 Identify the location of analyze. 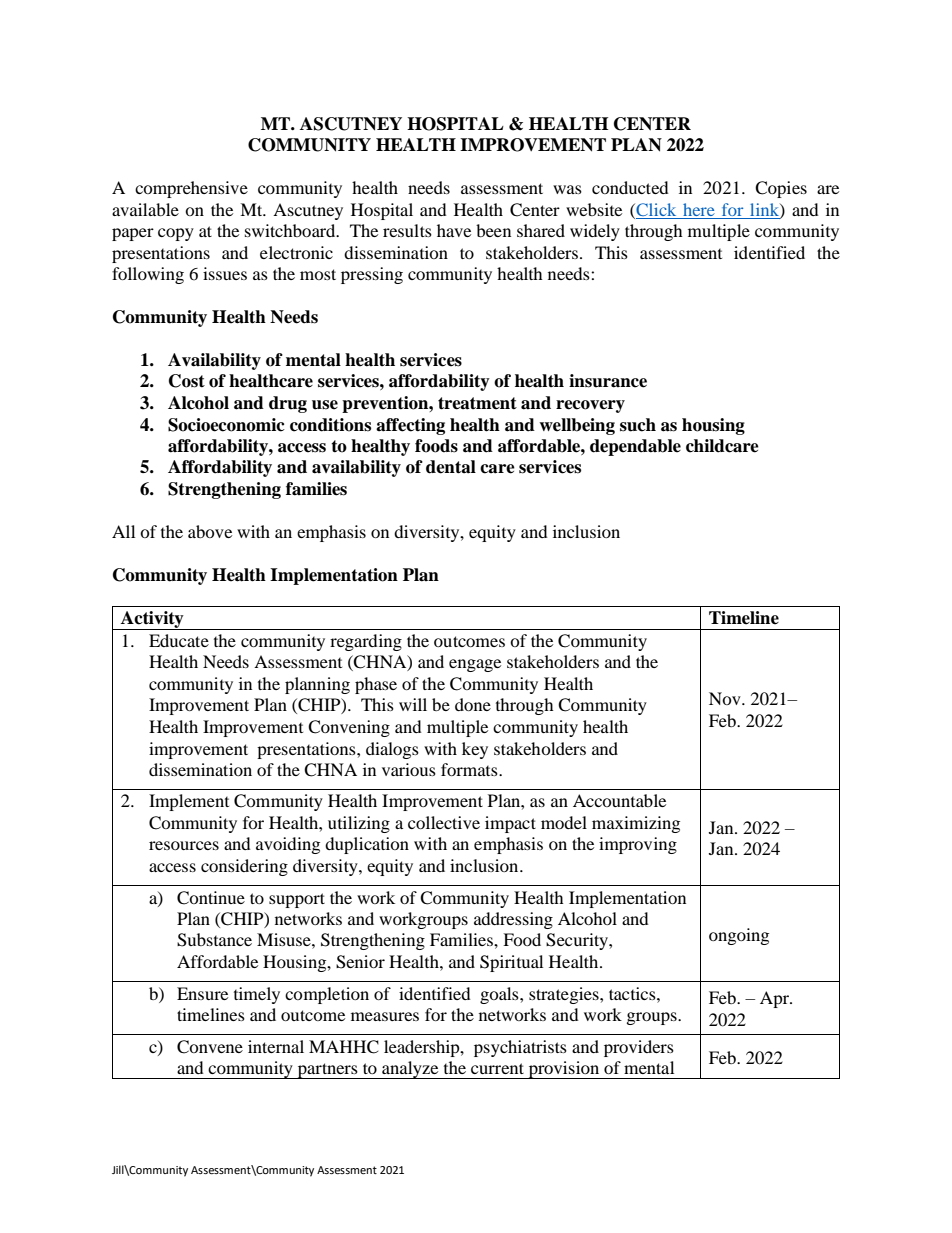
(410, 1070).
